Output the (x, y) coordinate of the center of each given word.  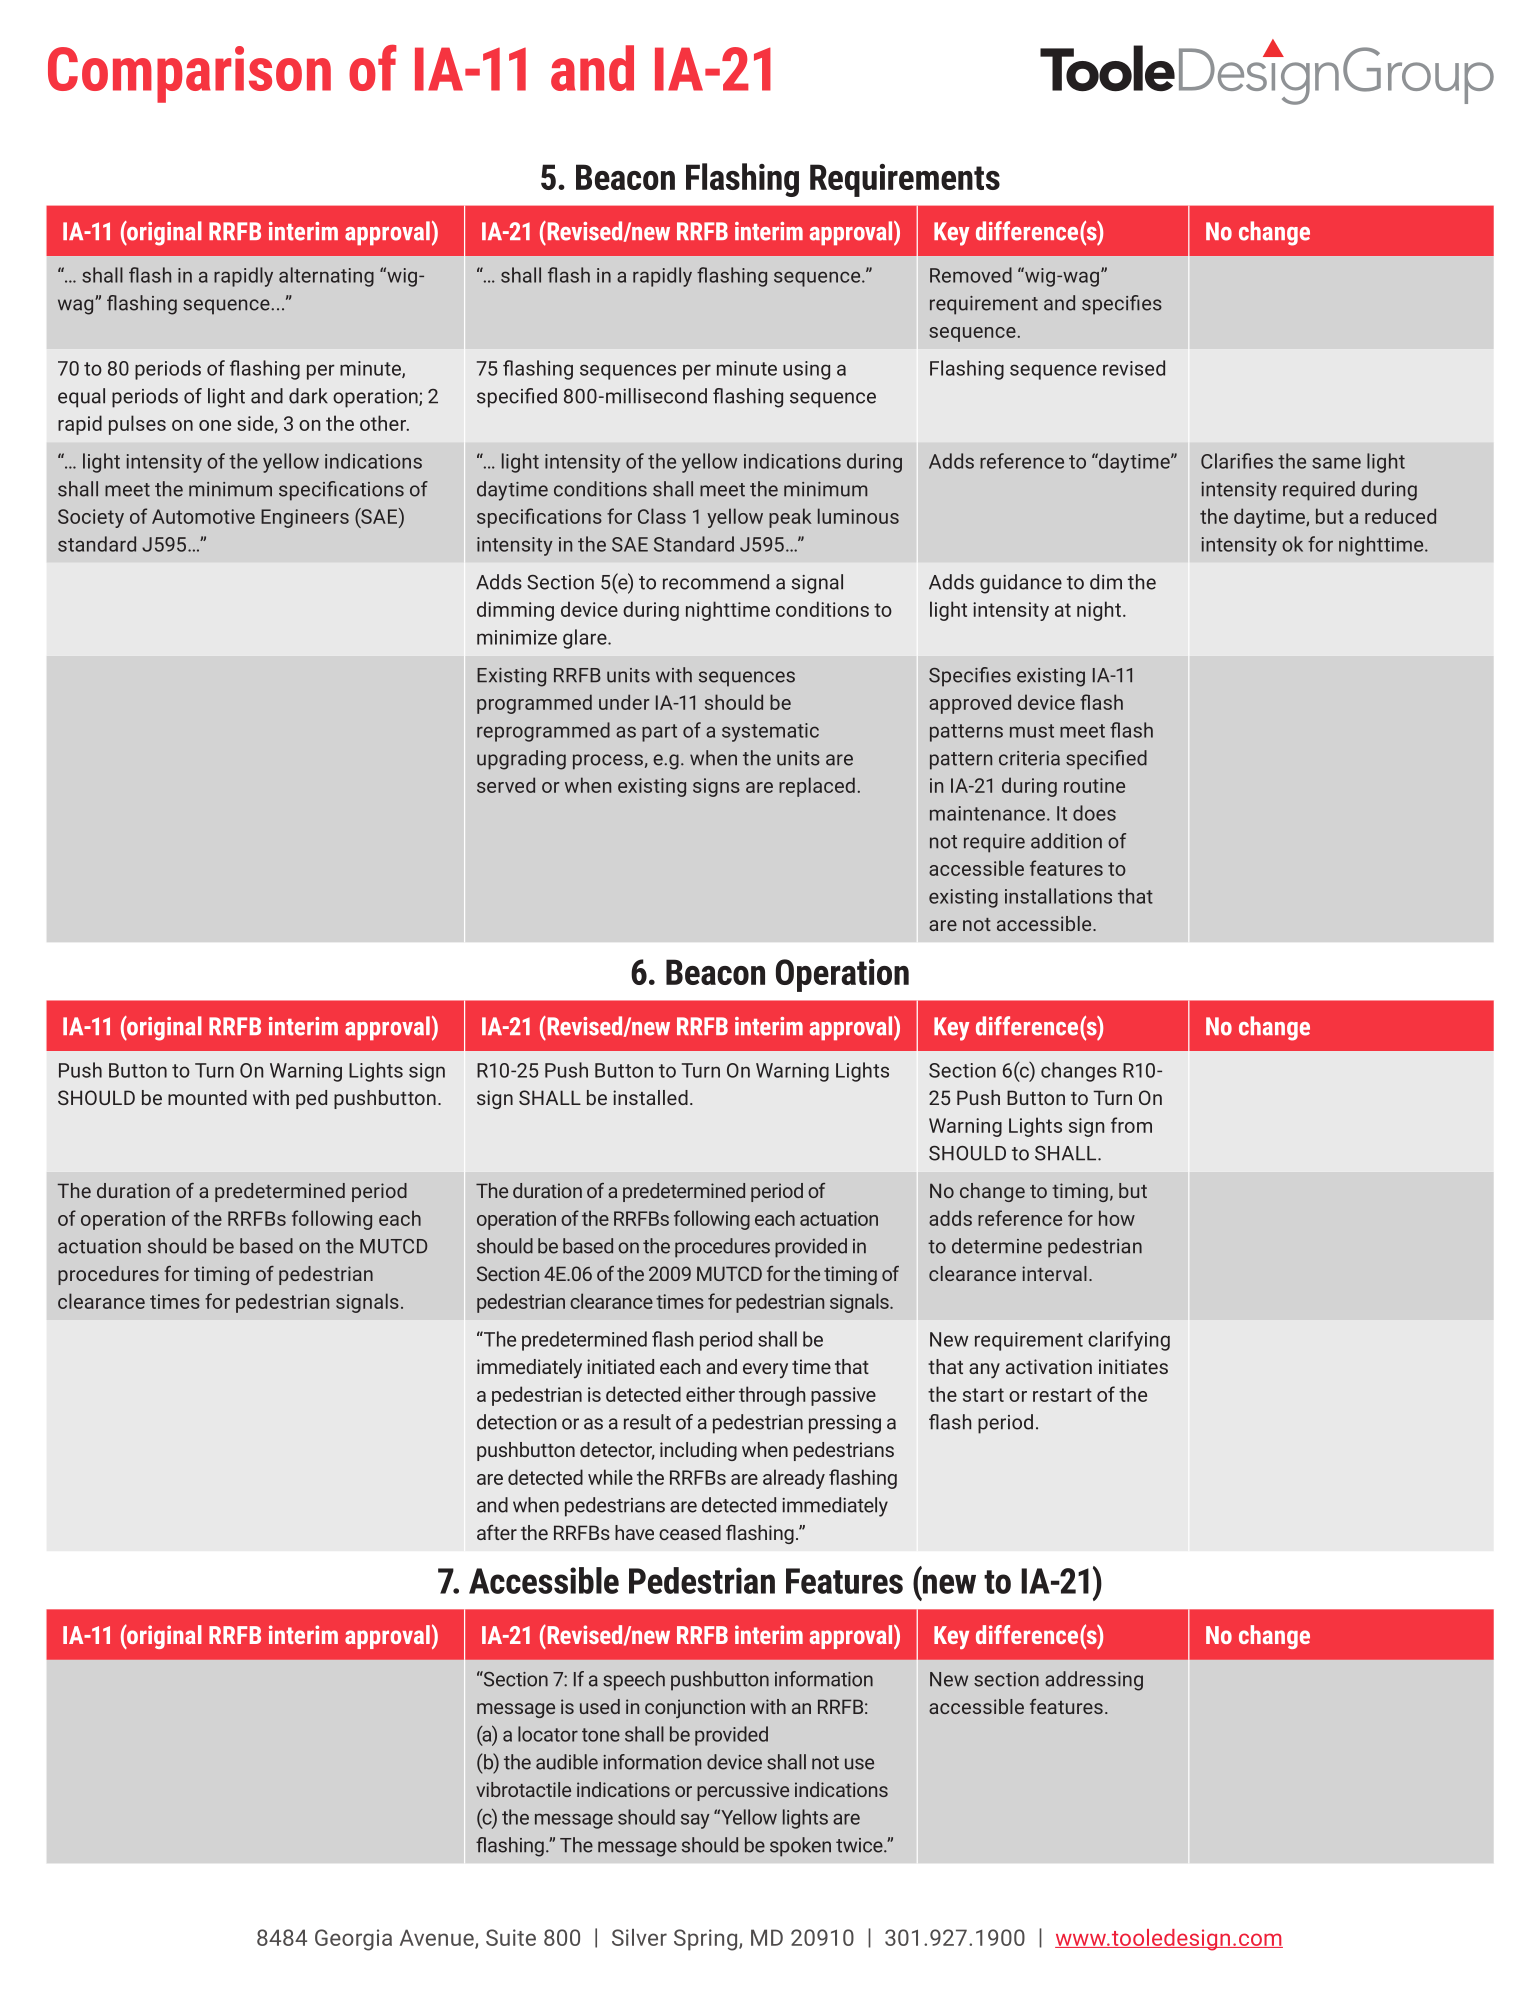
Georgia (353, 1940)
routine (1094, 785)
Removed (971, 275)
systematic (770, 732)
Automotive (203, 516)
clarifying (1129, 1341)
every (765, 1371)
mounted (207, 1097)
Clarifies (1237, 461)
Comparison (189, 74)
